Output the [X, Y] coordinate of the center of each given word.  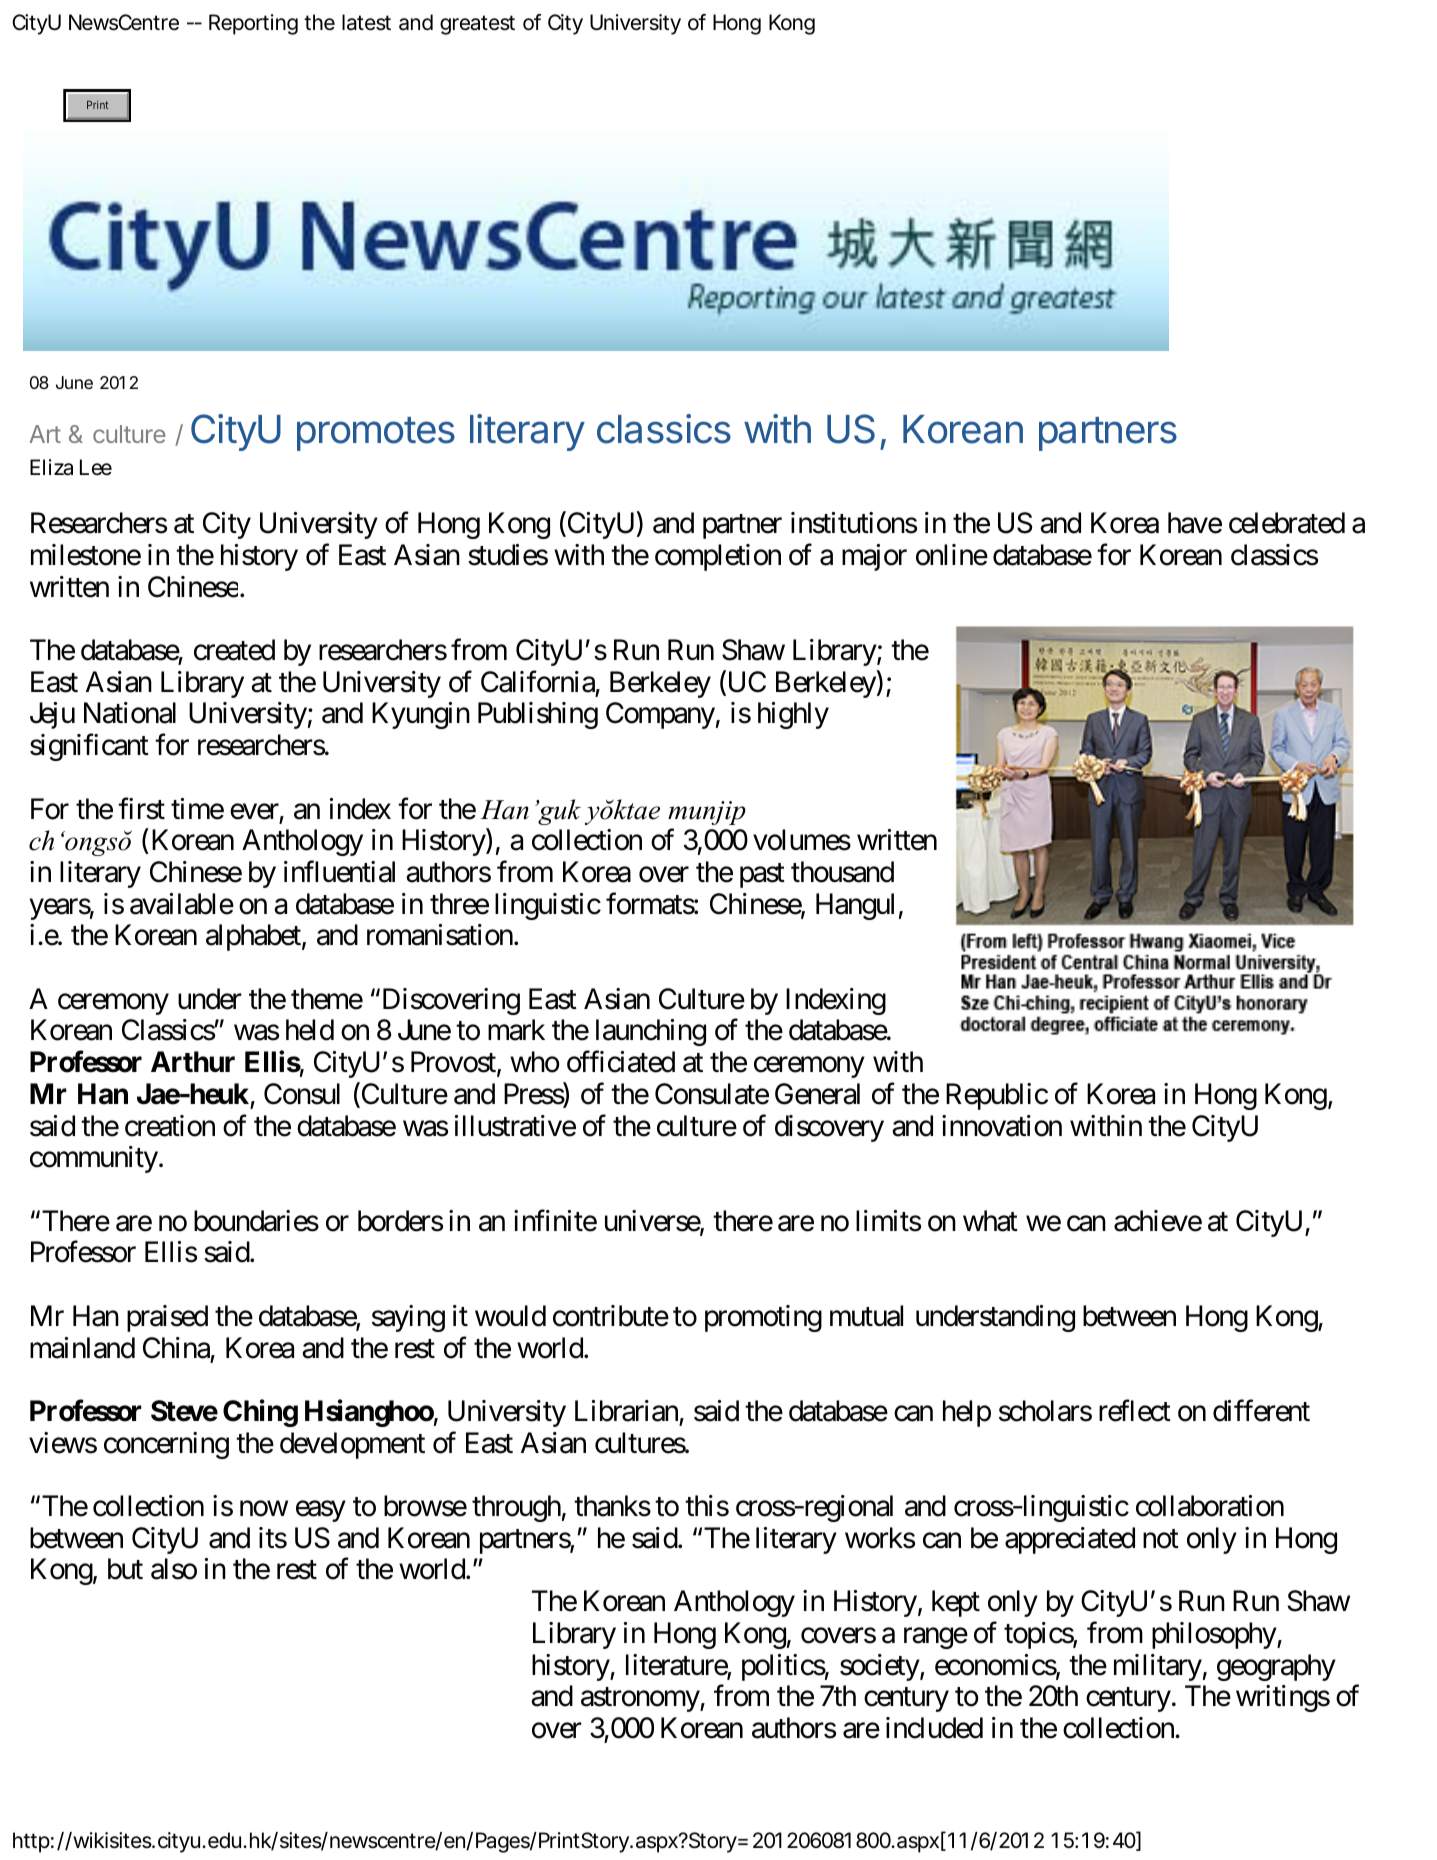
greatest [477, 25]
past [762, 876]
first [141, 808]
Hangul [855, 906]
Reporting [253, 24]
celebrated [1287, 523]
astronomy [641, 1700]
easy [321, 1511]
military [1158, 1667]
